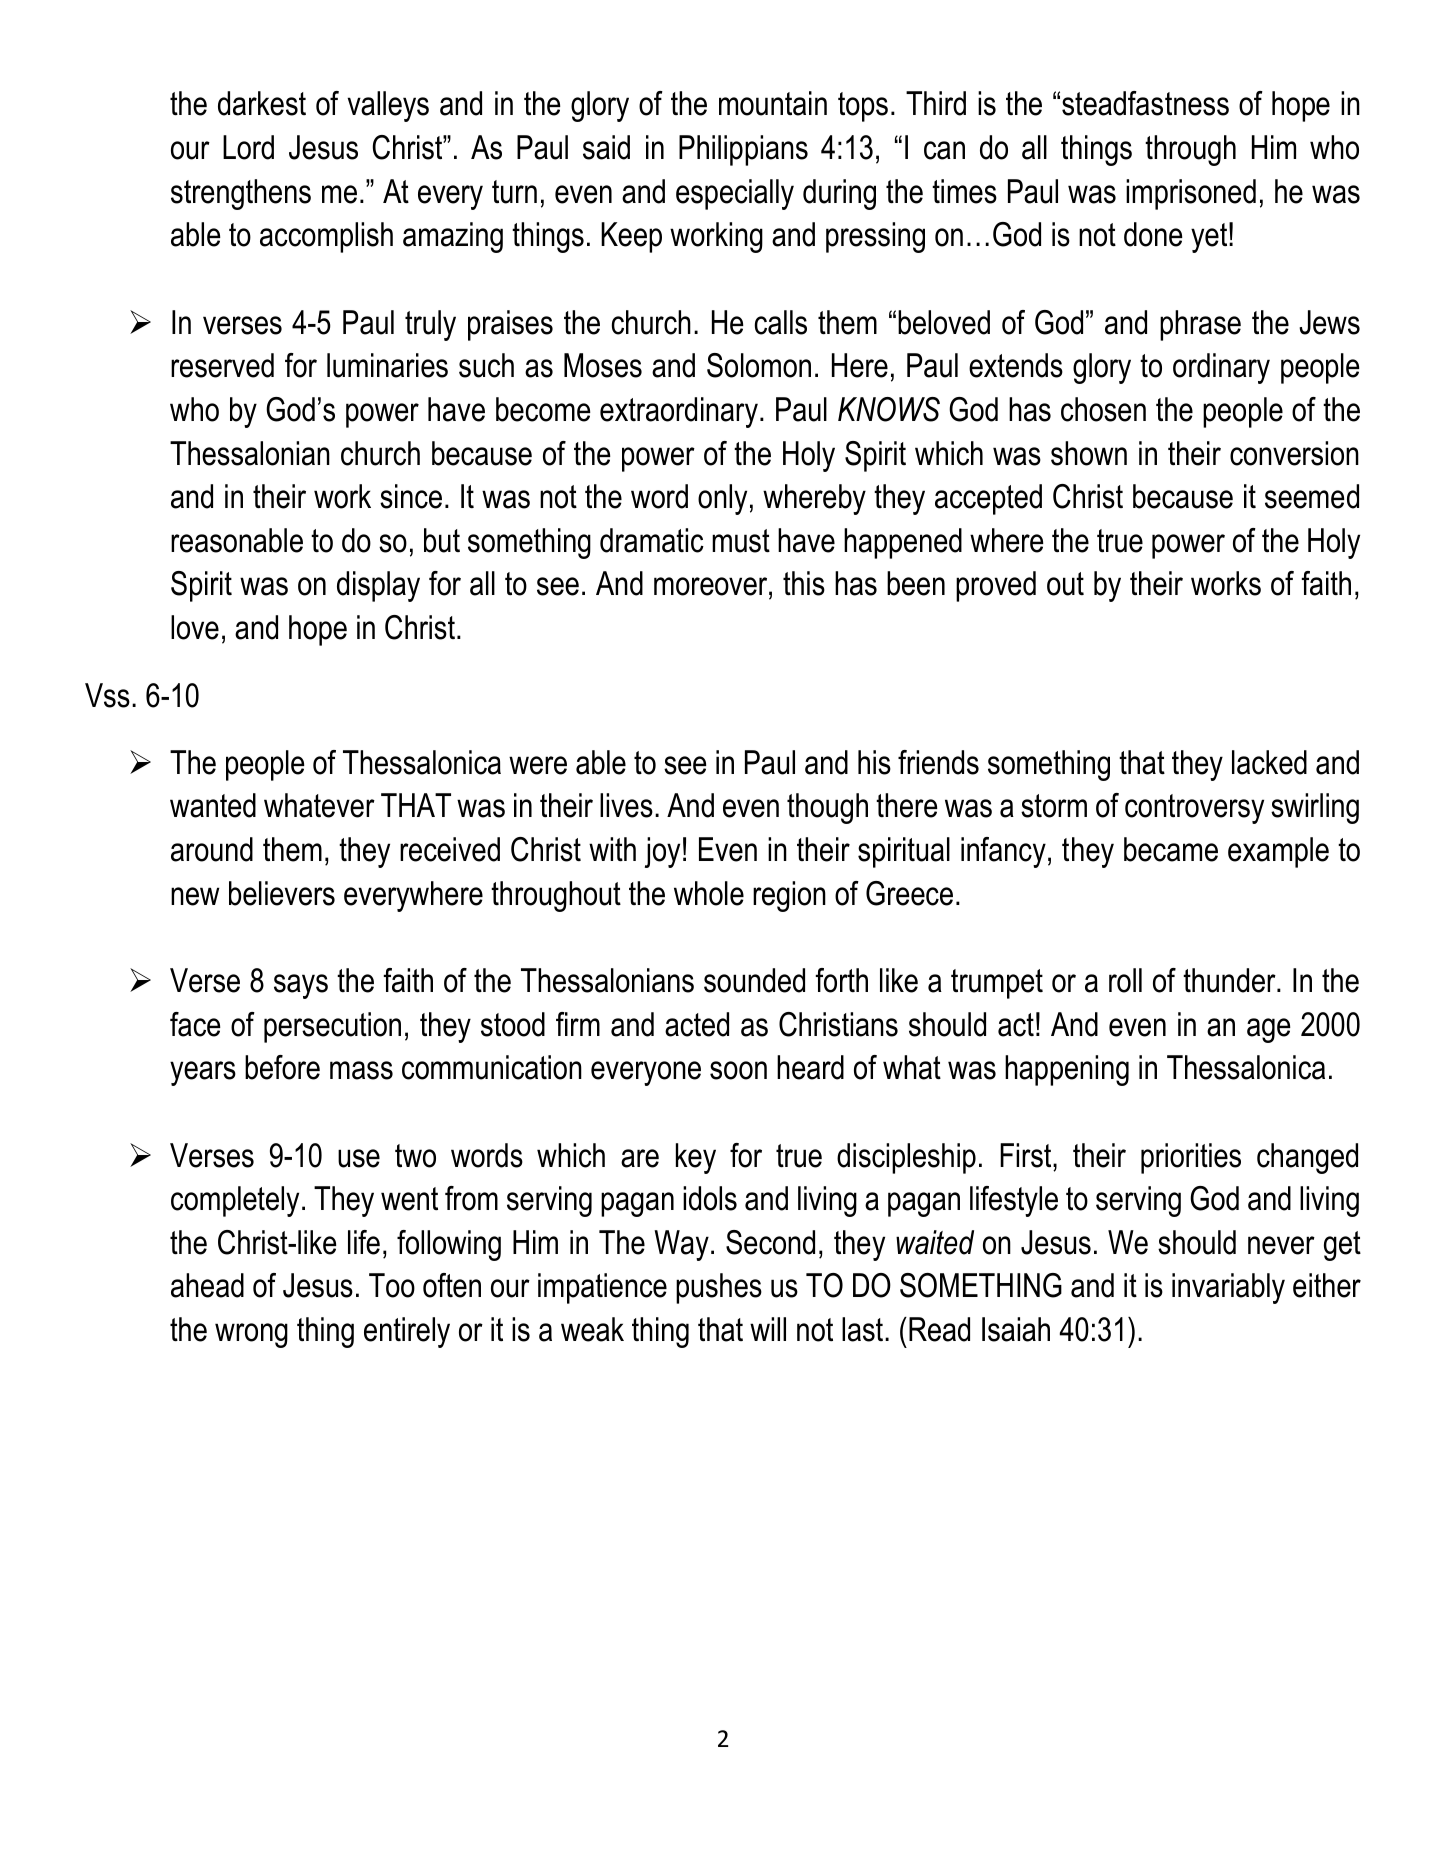 Image resolution: width=1446 pixels, height=1871 pixels. What do you see at coordinates (1312, 496) in the document?
I see `seemed` at bounding box center [1312, 496].
